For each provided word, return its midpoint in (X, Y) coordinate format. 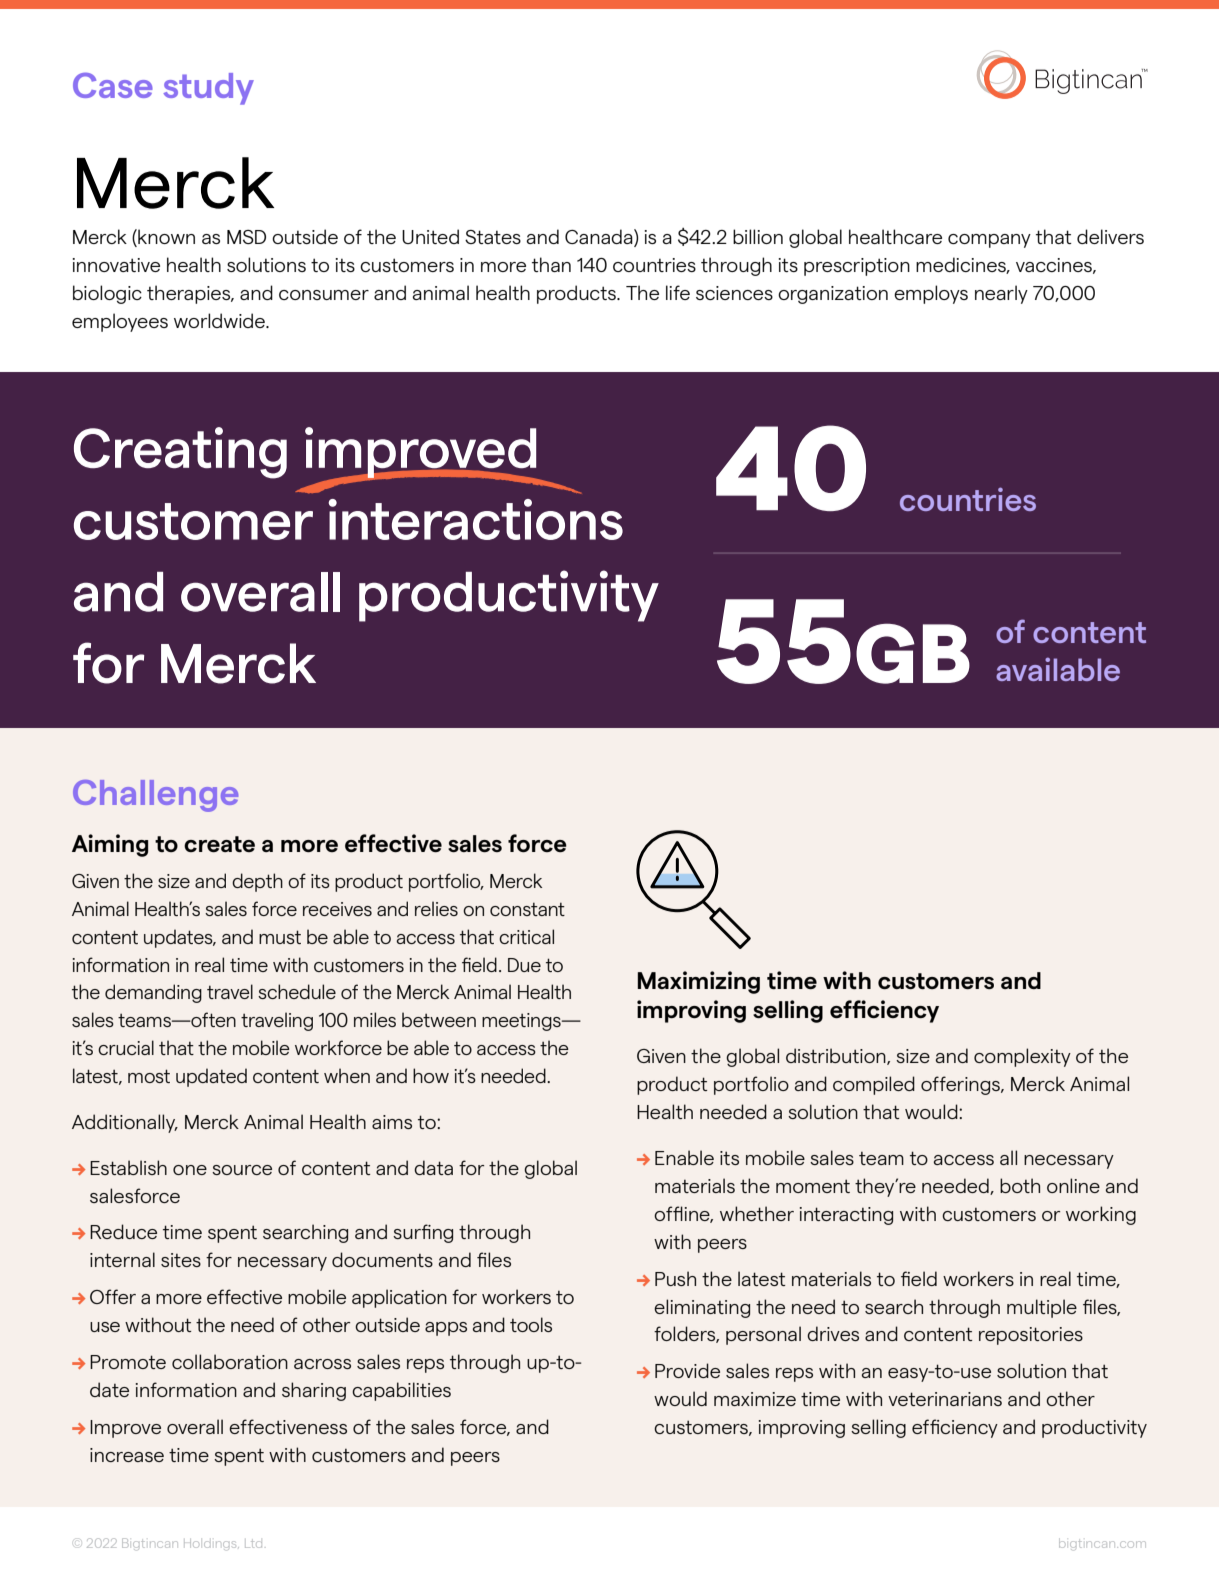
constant (527, 909)
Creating (180, 453)
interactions (475, 519)
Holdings (211, 1545)
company (989, 241)
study (208, 89)
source (242, 1170)
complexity (1022, 1057)
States (493, 237)
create (219, 844)
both (1020, 1185)
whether (757, 1213)
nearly (1001, 294)
